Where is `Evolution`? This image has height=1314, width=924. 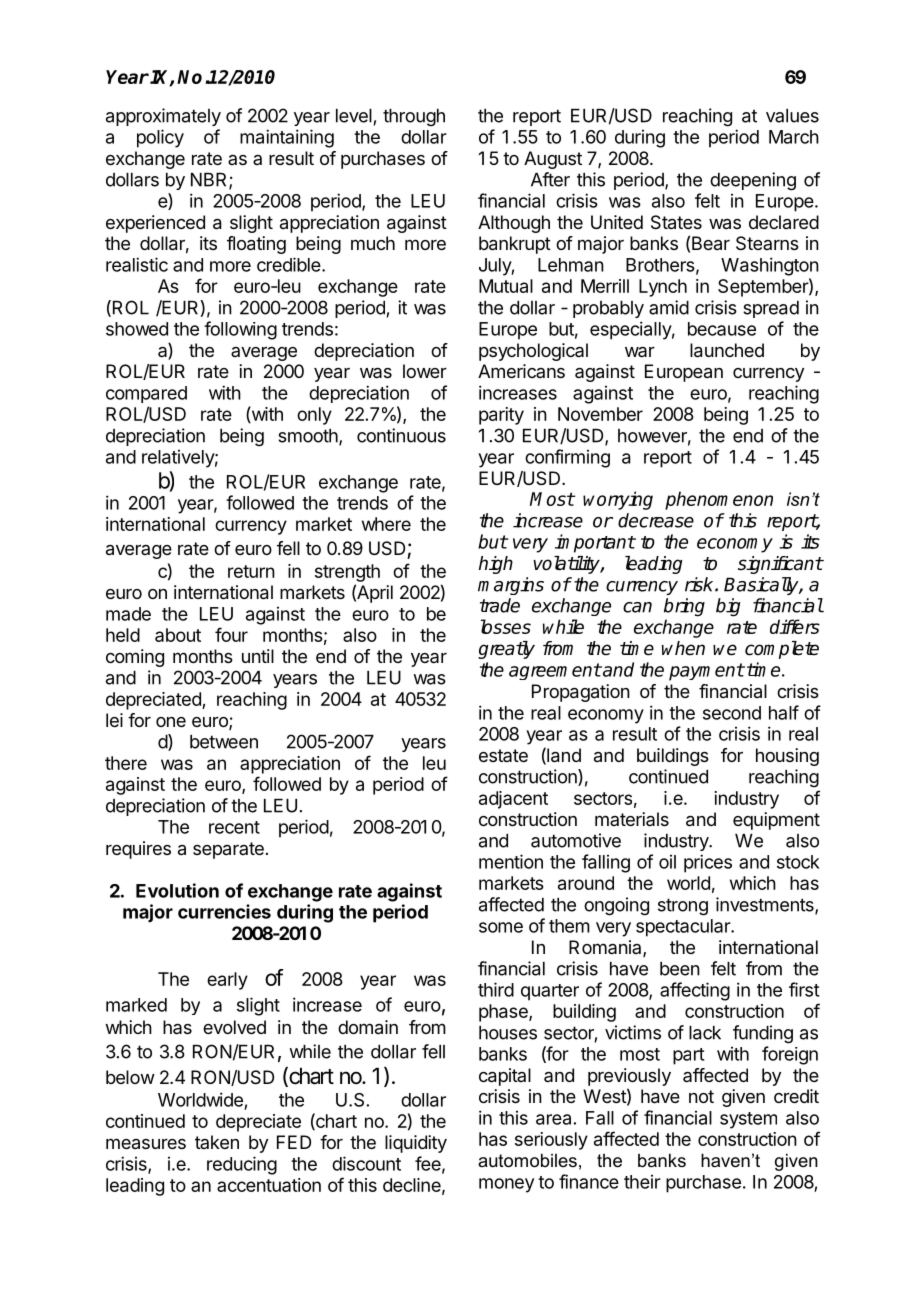
Evolution is located at coordinates (177, 890).
